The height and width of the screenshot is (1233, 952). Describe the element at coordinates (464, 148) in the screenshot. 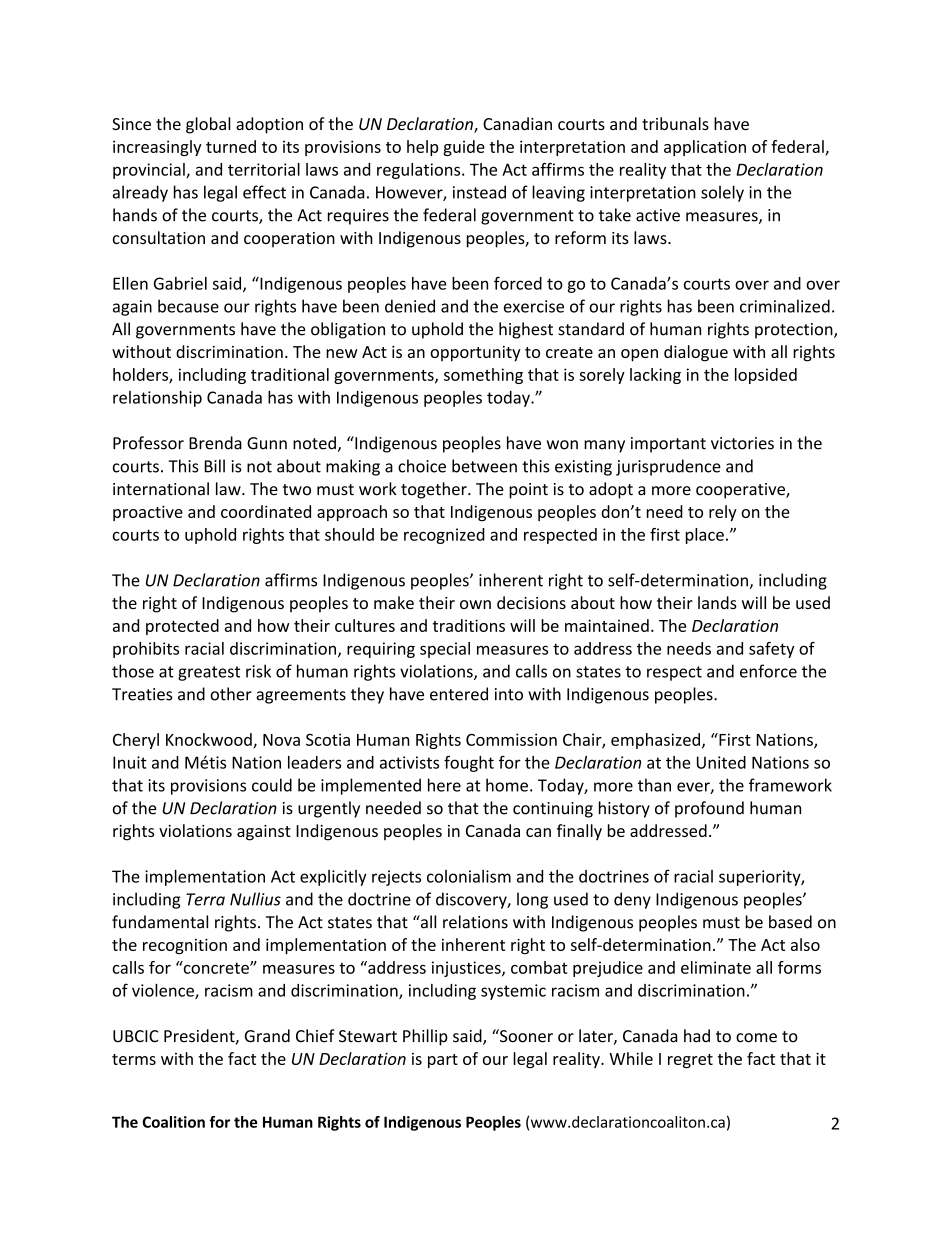

I see `guide` at that location.
